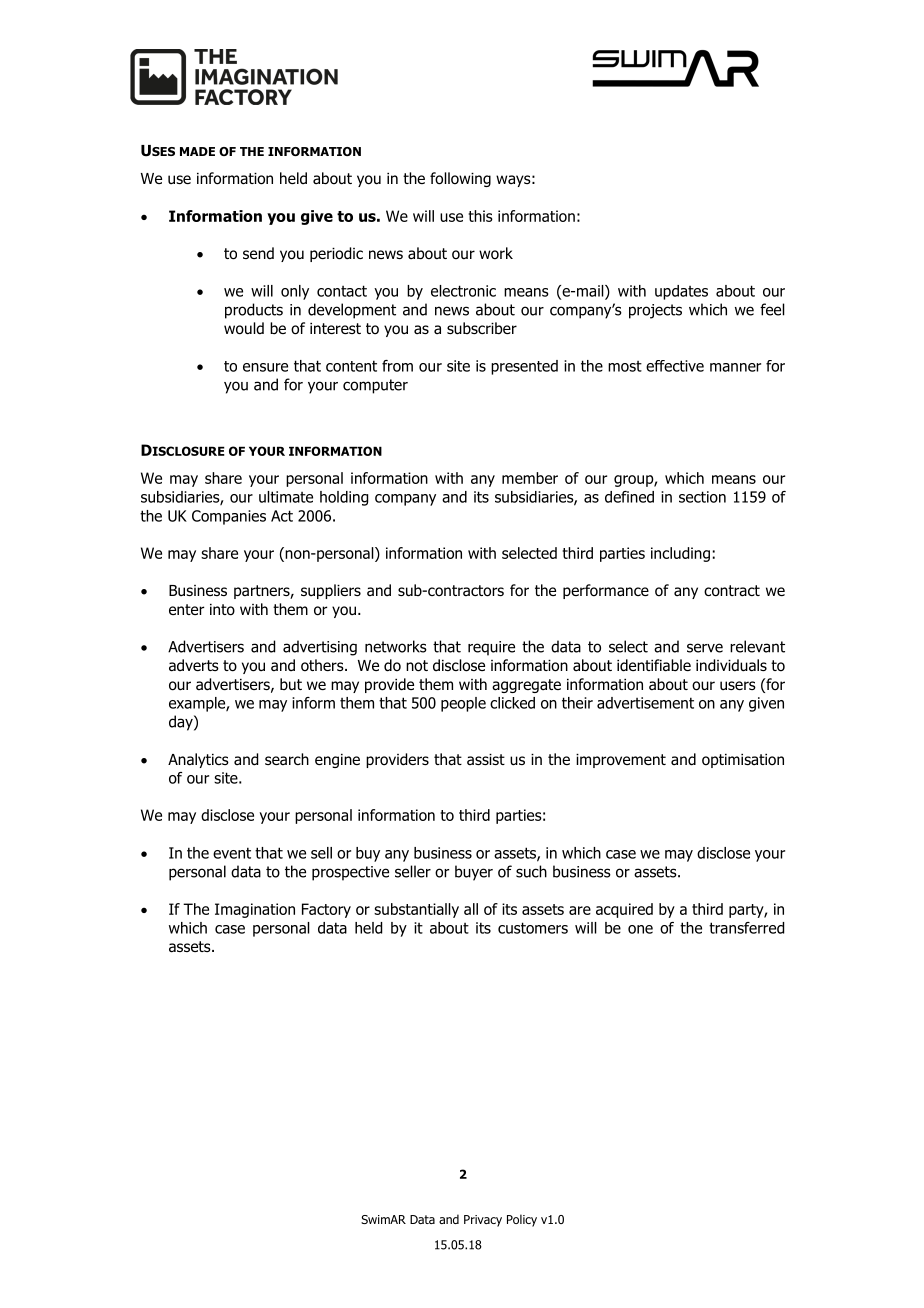 This screenshot has width=924, height=1308. Describe the element at coordinates (681, 292) in the screenshot. I see `updates` at that location.
